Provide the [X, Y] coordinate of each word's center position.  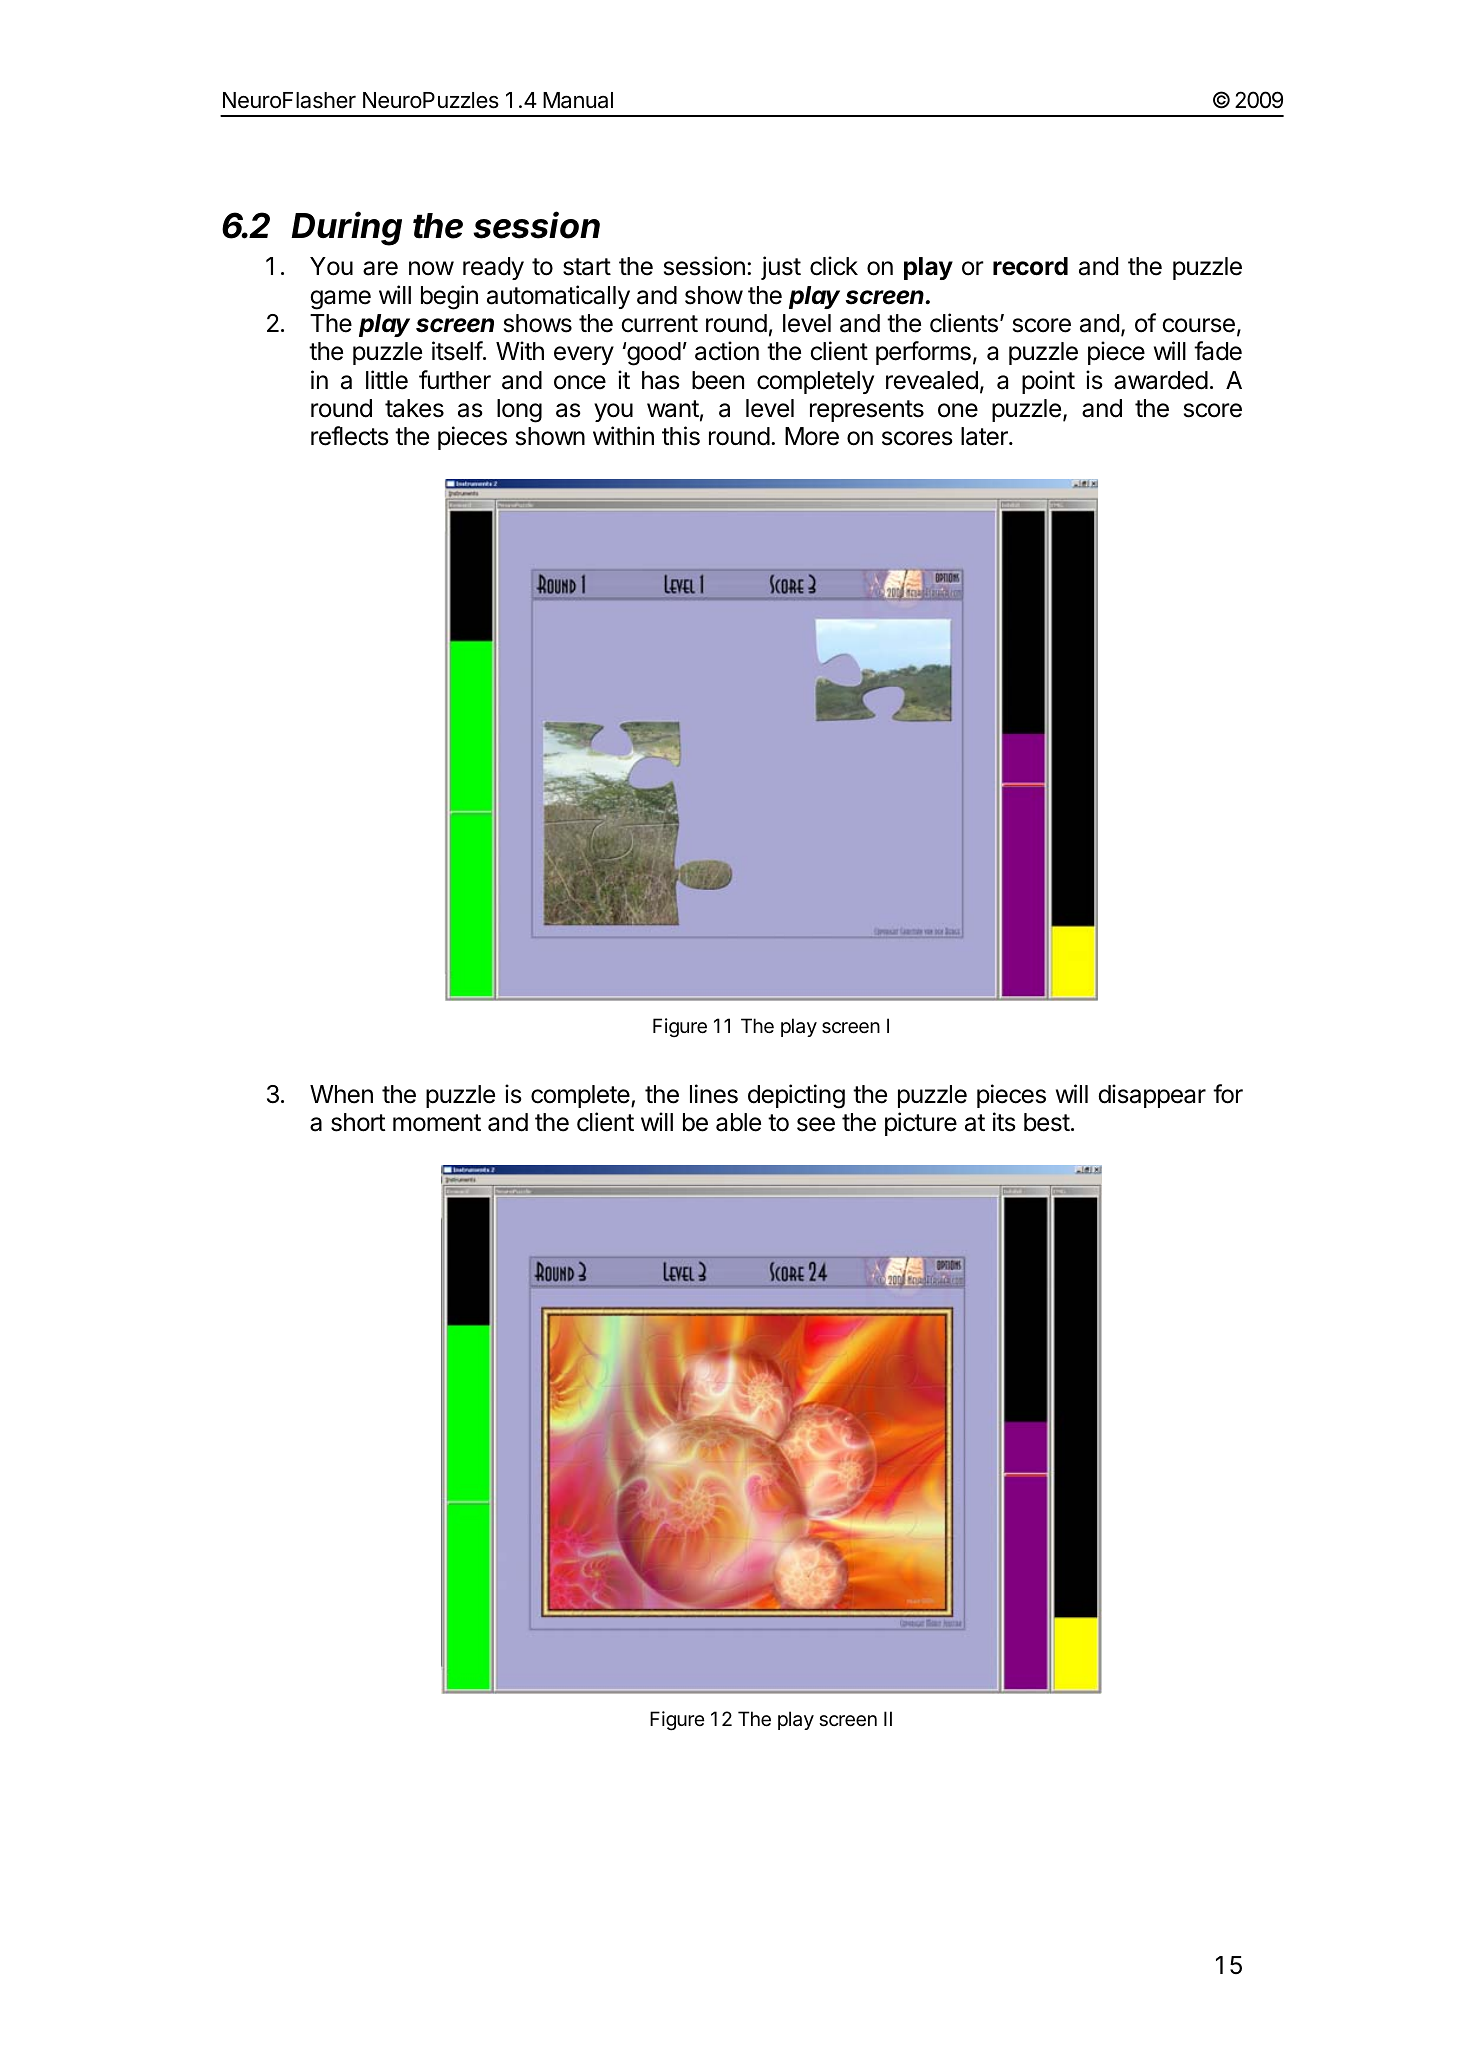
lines [714, 1094]
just [781, 268]
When [341, 1094]
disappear [1152, 1096]
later [985, 436]
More [812, 436]
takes [414, 408]
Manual [578, 100]
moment [437, 1123]
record [1030, 266]
